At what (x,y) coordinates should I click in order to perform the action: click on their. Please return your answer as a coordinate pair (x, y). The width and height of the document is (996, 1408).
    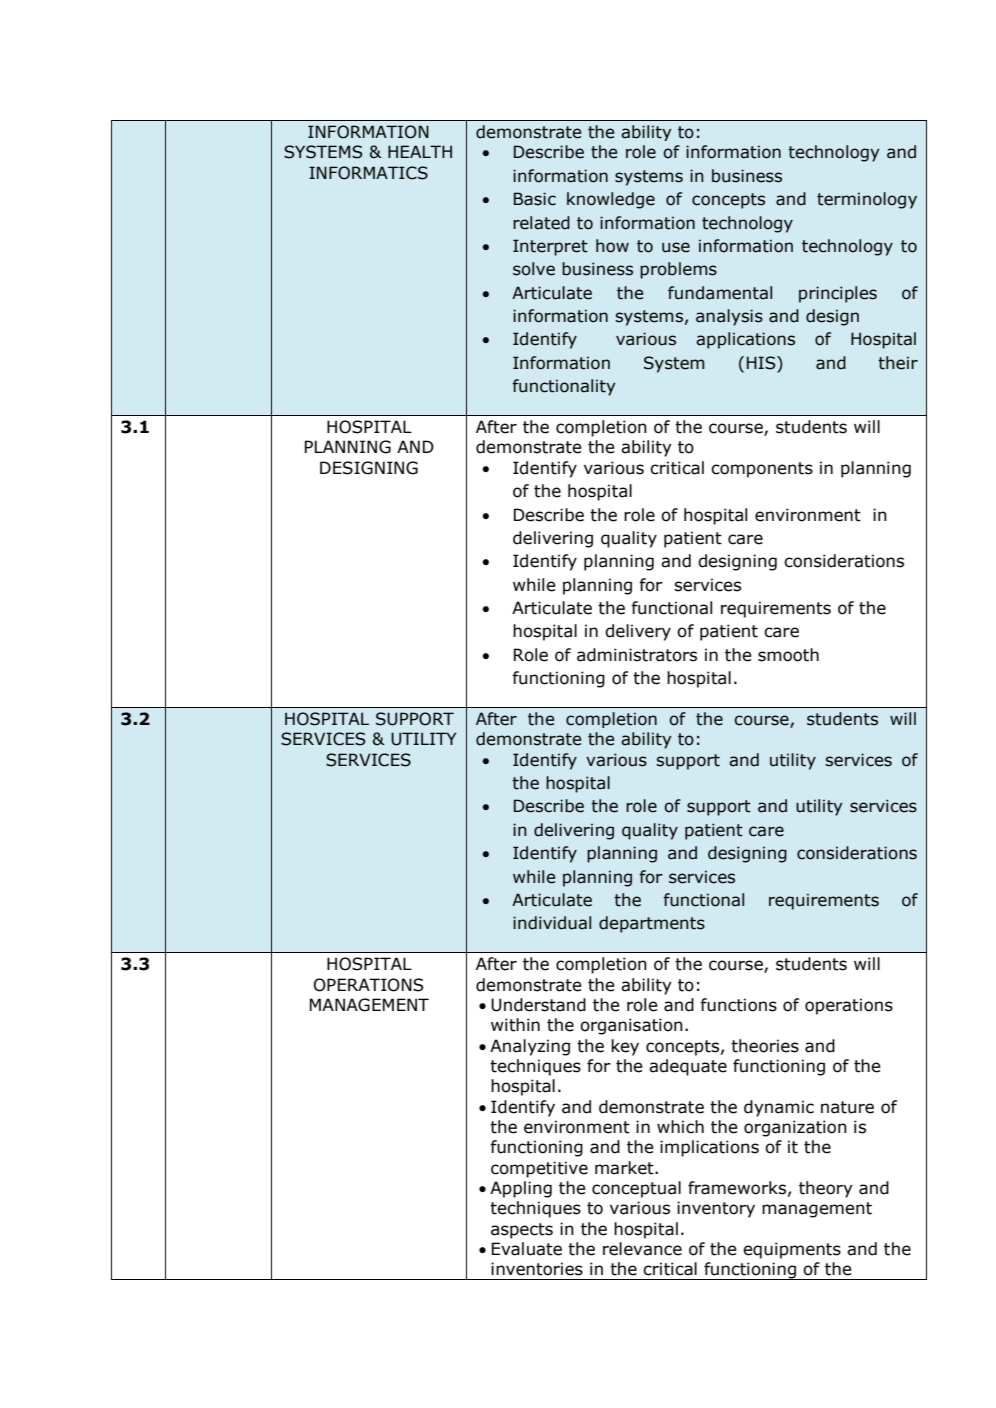
    Looking at the image, I should click on (898, 363).
